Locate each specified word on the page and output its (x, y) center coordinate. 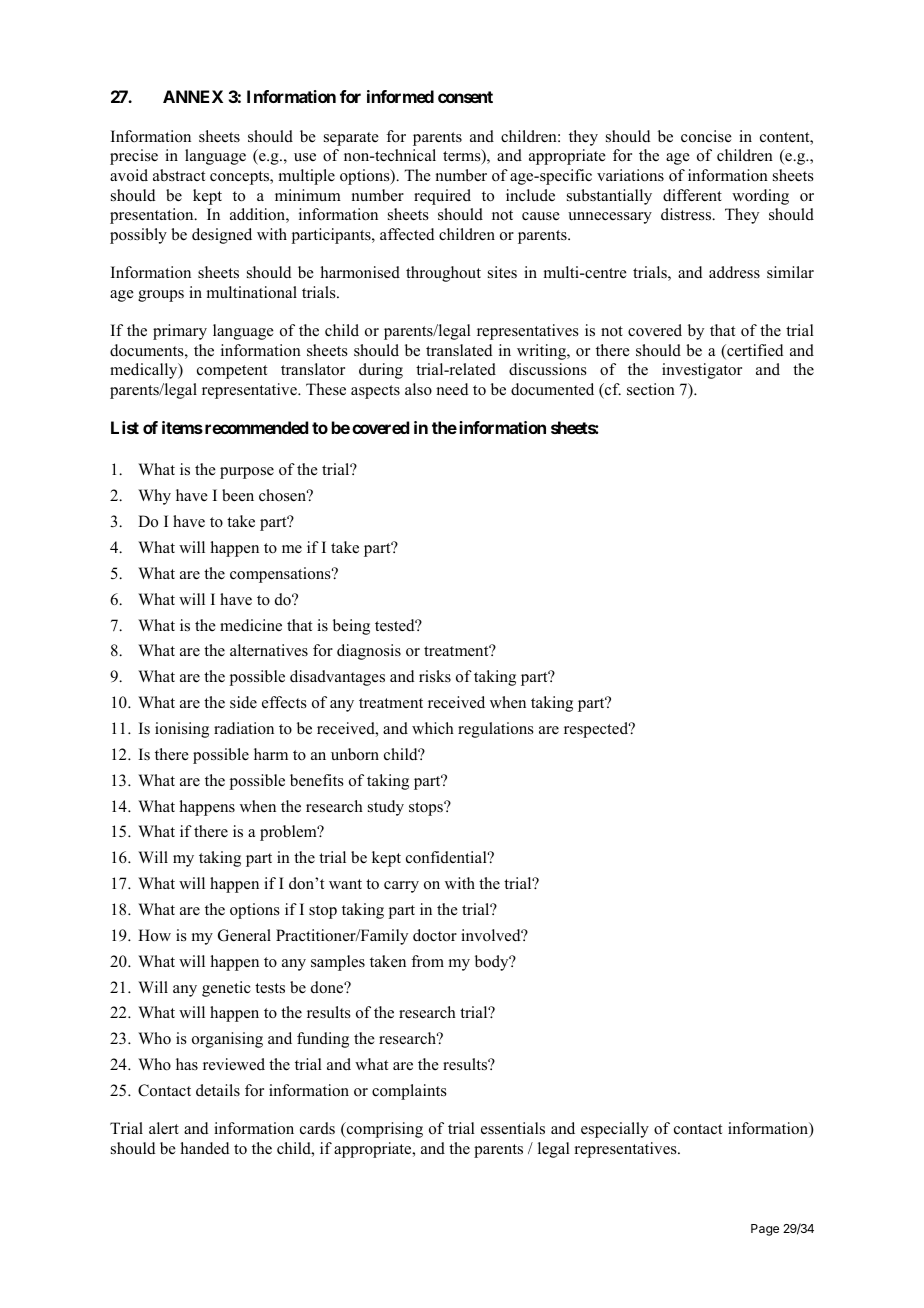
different (692, 195)
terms (463, 156)
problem (289, 833)
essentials (513, 1128)
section (651, 389)
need (452, 389)
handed (205, 1148)
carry (401, 887)
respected (597, 730)
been (238, 495)
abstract (179, 175)
